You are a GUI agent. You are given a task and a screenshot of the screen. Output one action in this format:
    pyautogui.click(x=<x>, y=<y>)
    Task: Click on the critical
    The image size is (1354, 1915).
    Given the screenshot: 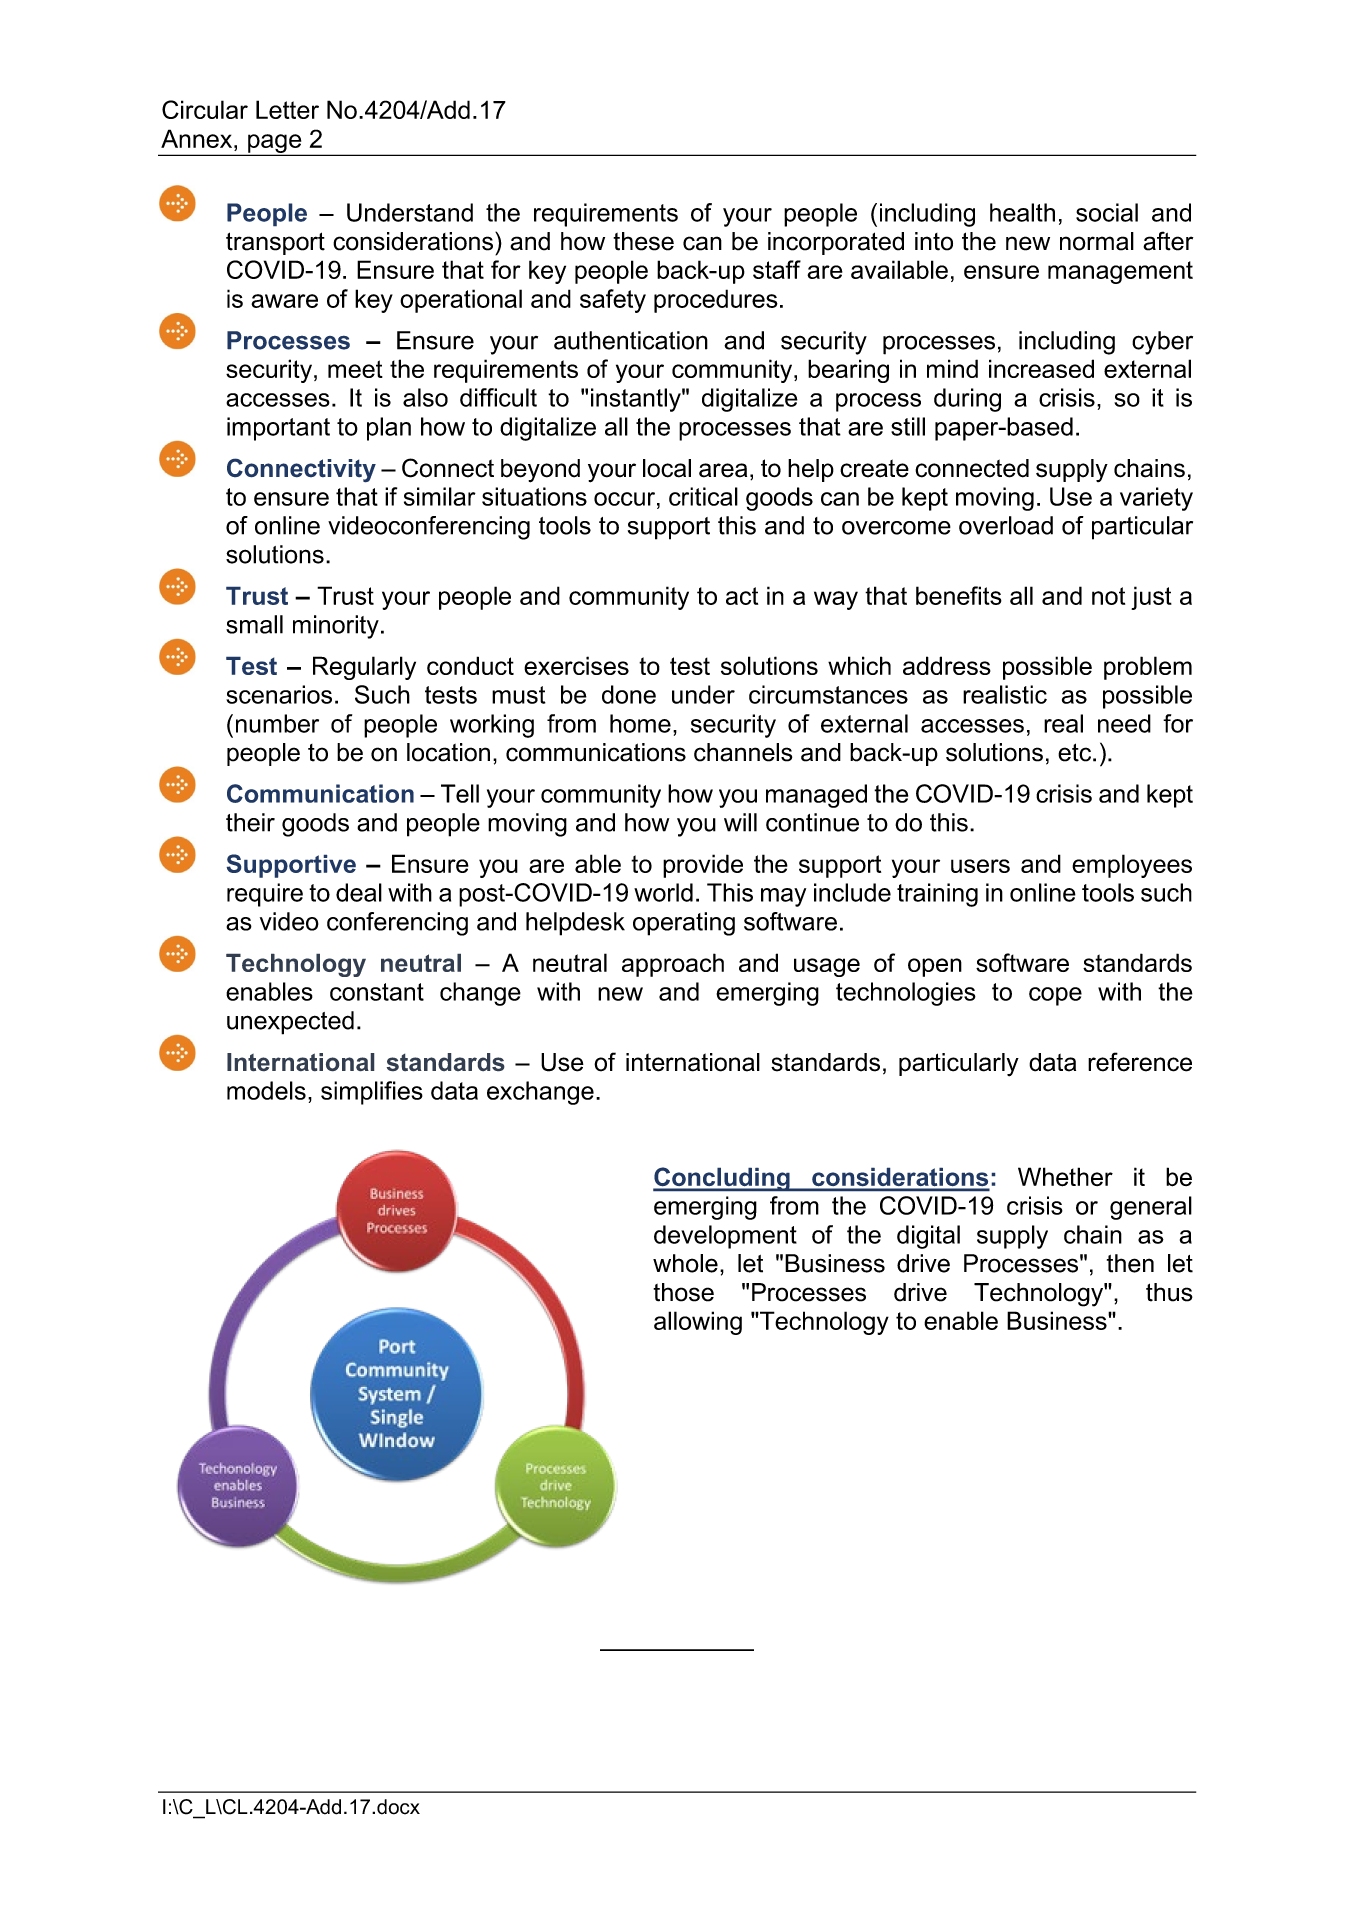 What is the action you would take?
    pyautogui.click(x=703, y=496)
